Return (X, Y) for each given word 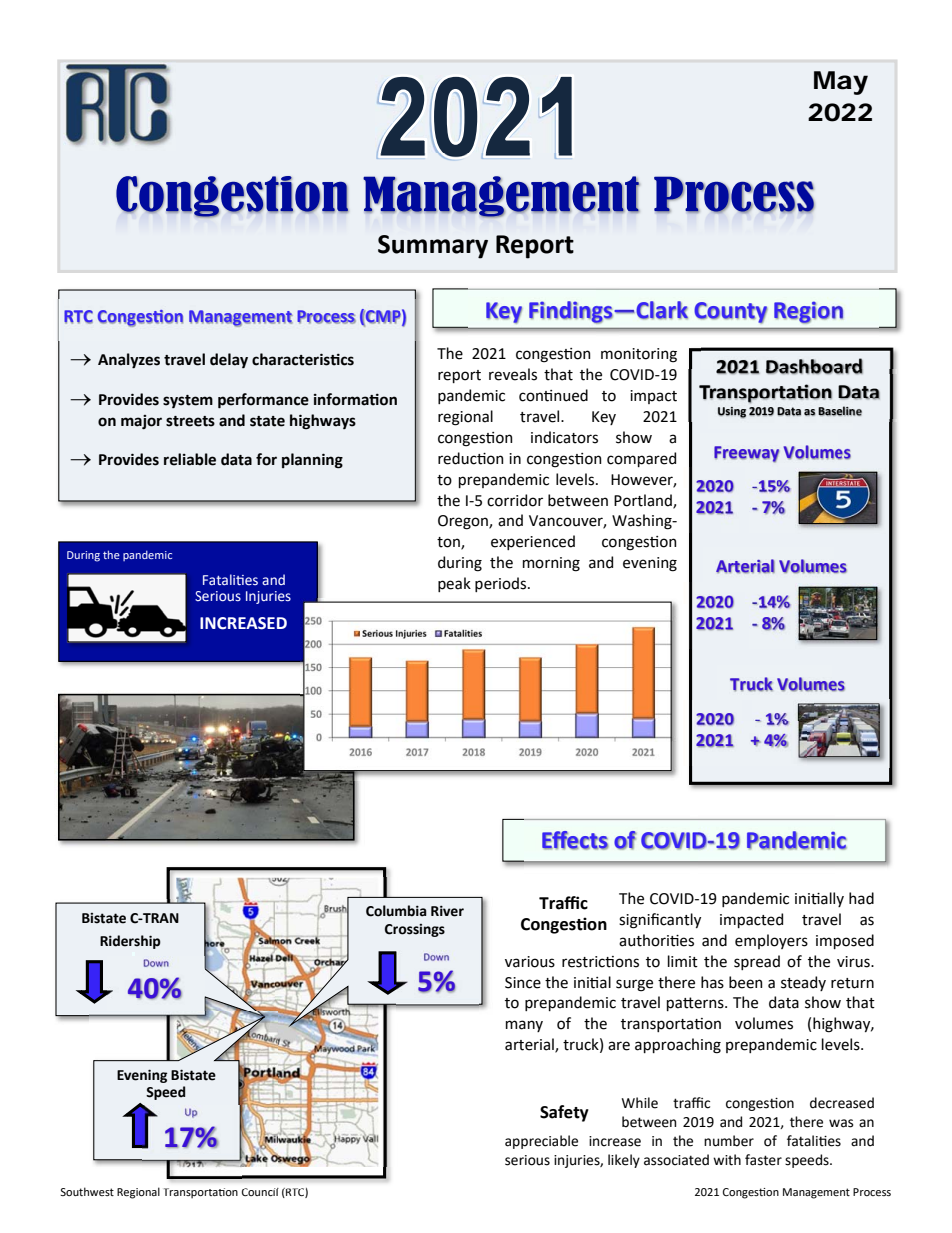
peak (454, 584)
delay (229, 360)
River (447, 911)
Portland (644, 501)
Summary (433, 247)
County (731, 313)
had (861, 898)
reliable (190, 459)
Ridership (130, 942)
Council (260, 1192)
